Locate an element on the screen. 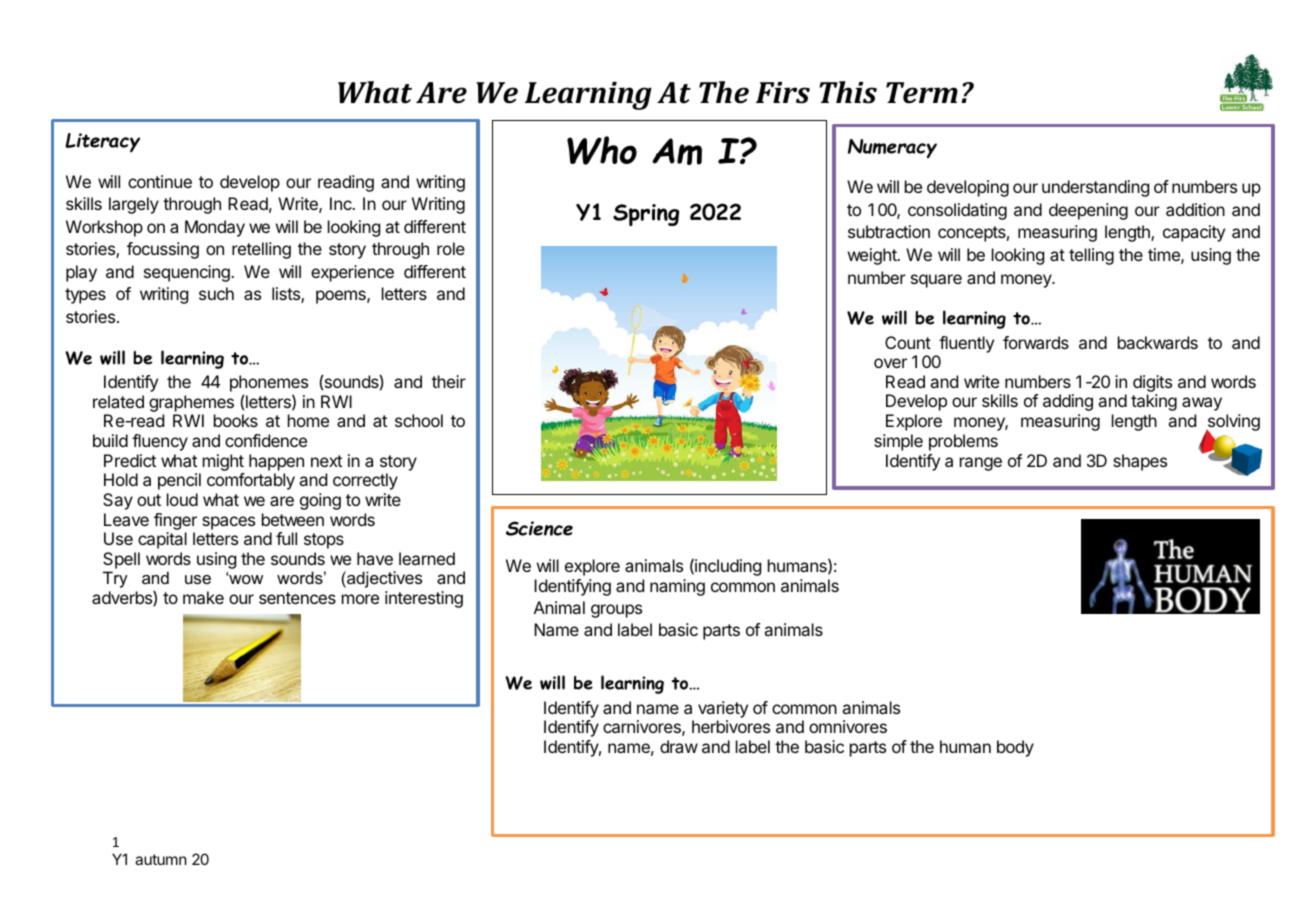 This screenshot has width=1308, height=924. make is located at coordinates (203, 597).
